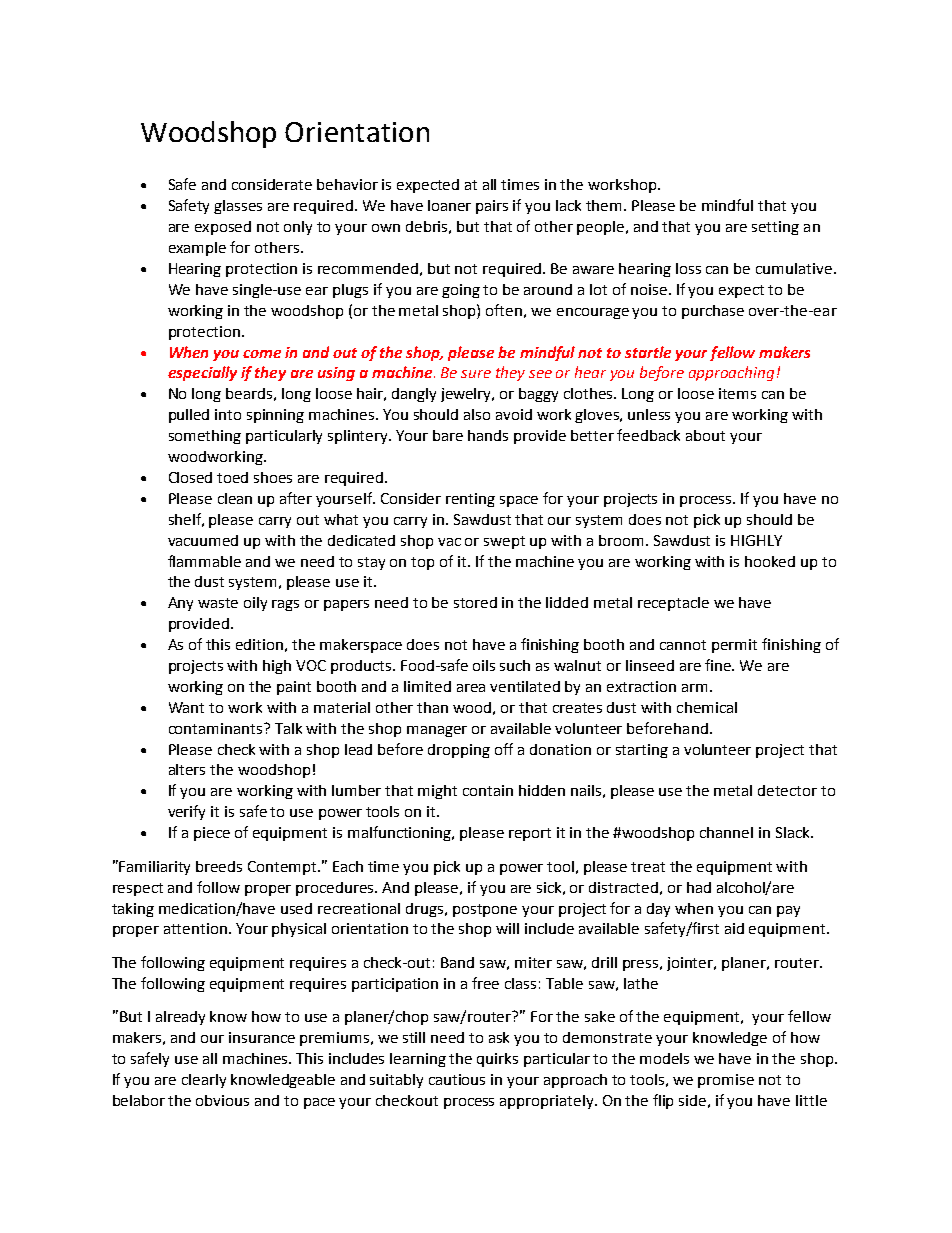 The height and width of the document is (1233, 952). I want to click on glasses, so click(238, 207).
